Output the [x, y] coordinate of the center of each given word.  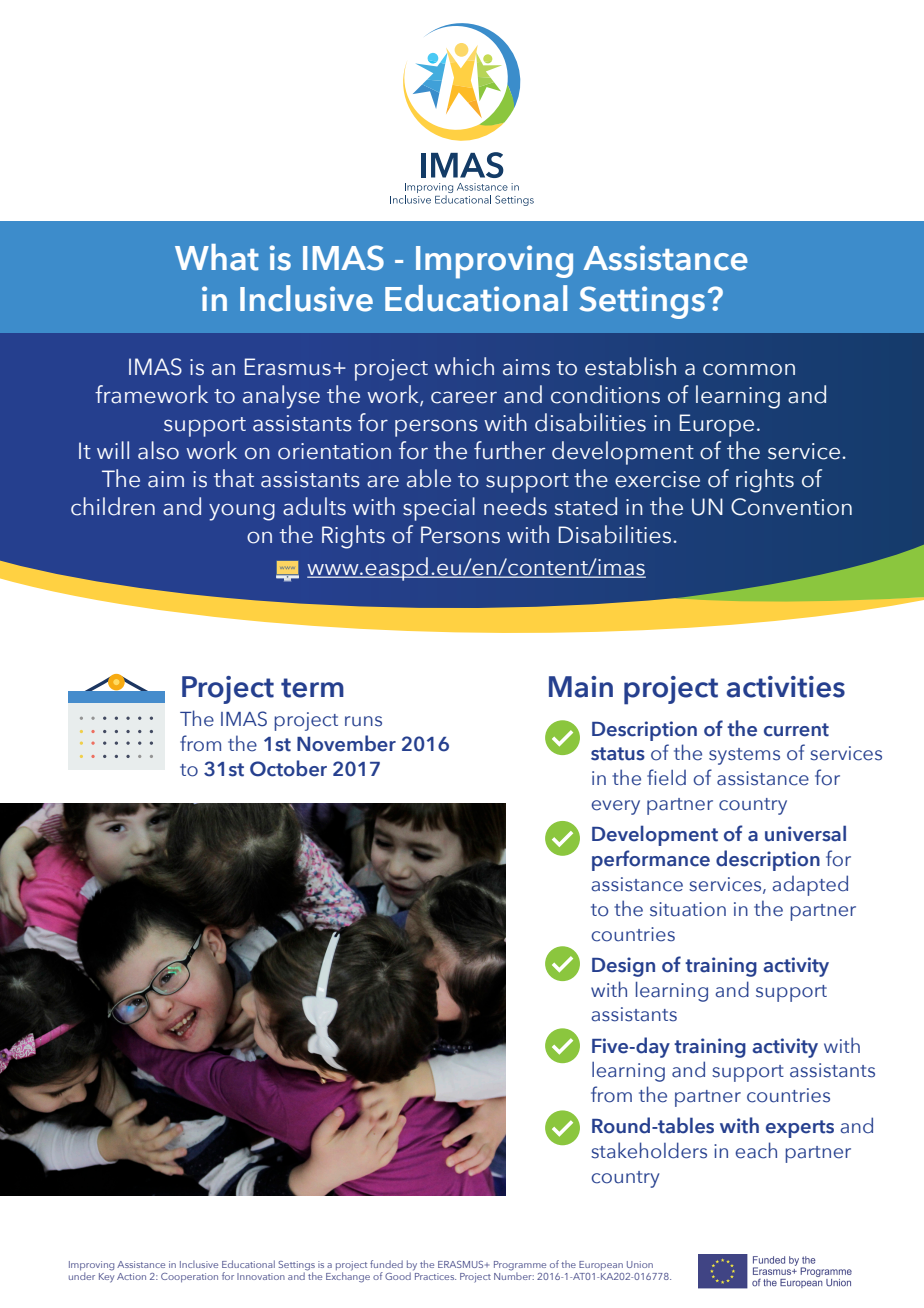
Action [131, 1276]
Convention [791, 507]
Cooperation [189, 1277]
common [749, 369]
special [439, 509]
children [113, 506]
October [288, 768]
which [464, 366]
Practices [435, 1276]
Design [623, 967]
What [217, 257]
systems [744, 756]
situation [688, 909]
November [346, 743]
